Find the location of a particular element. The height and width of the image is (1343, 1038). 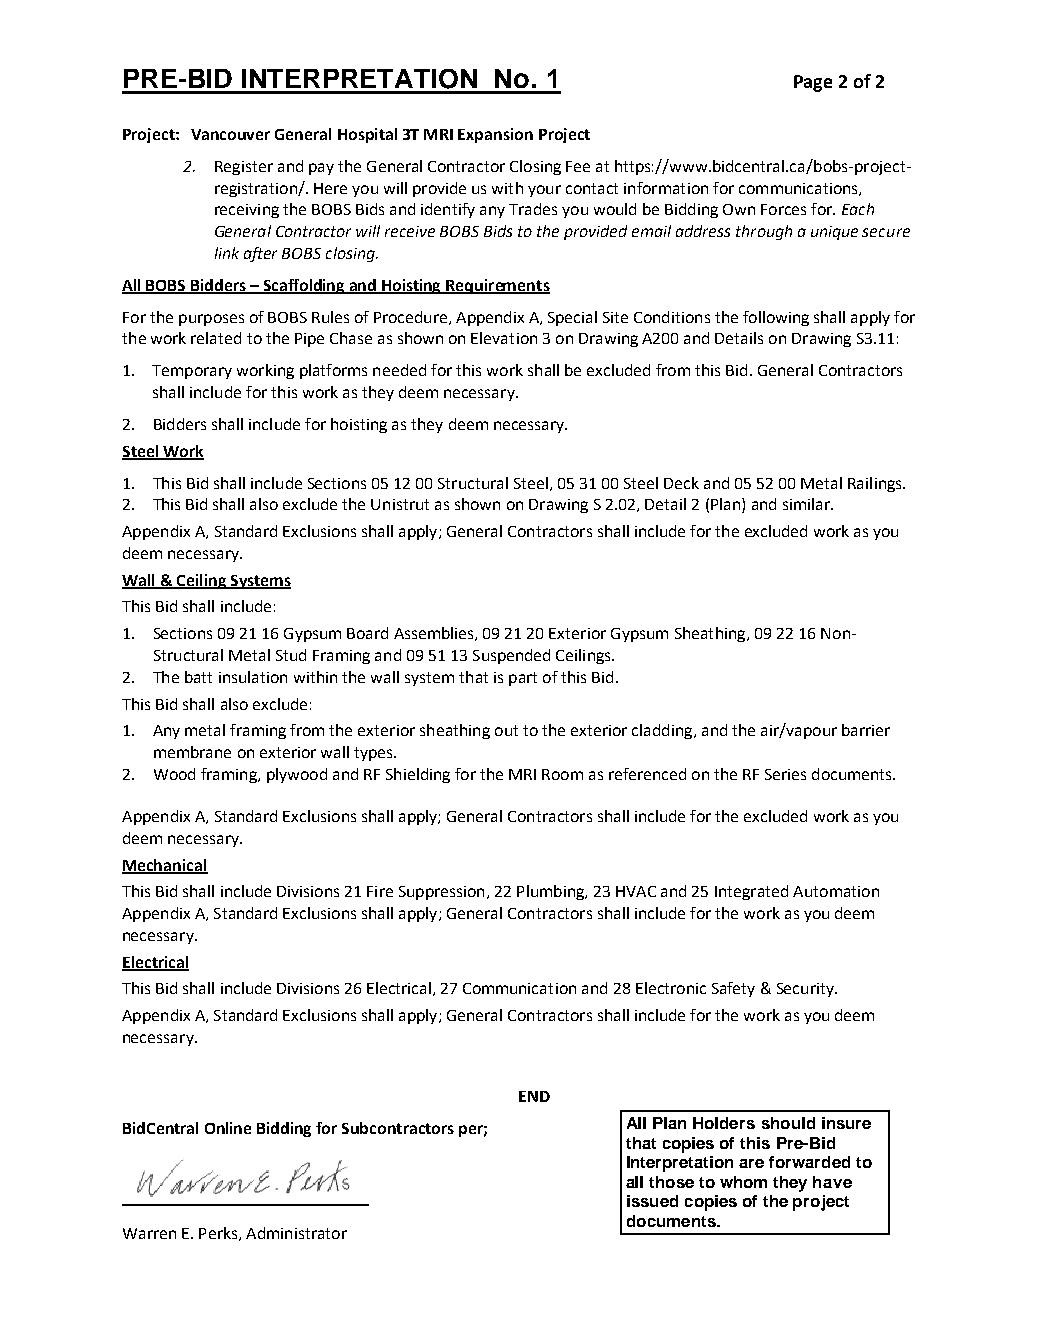

barrier is located at coordinates (866, 730).
